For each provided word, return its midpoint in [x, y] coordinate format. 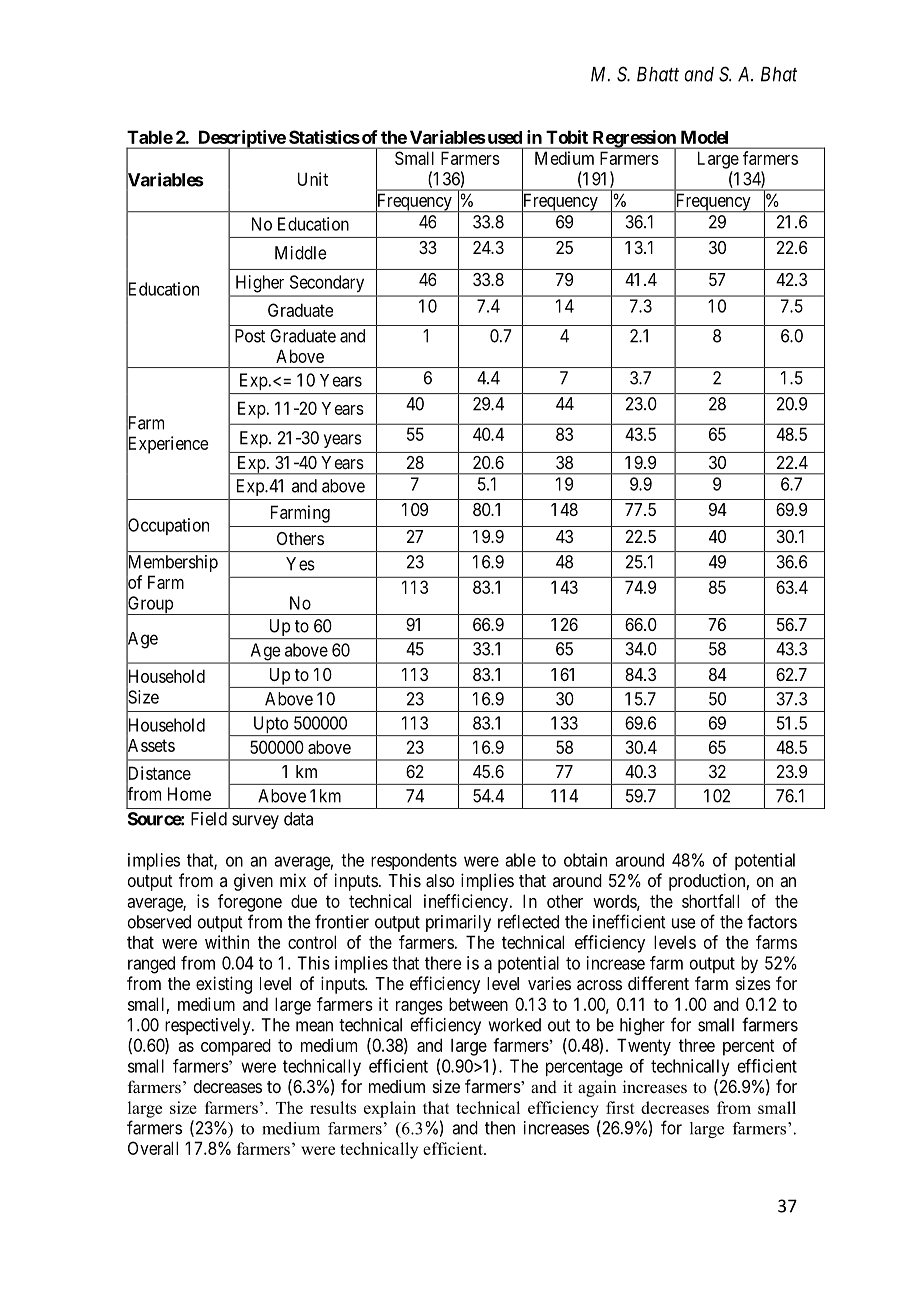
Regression [634, 140]
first [620, 1107]
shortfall [710, 901]
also [440, 880]
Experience [167, 445]
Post [250, 336]
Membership [172, 564]
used [503, 137]
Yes [300, 564]
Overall [153, 1148]
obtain [585, 860]
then [500, 1128]
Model [704, 137]
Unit [313, 179]
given [253, 882]
